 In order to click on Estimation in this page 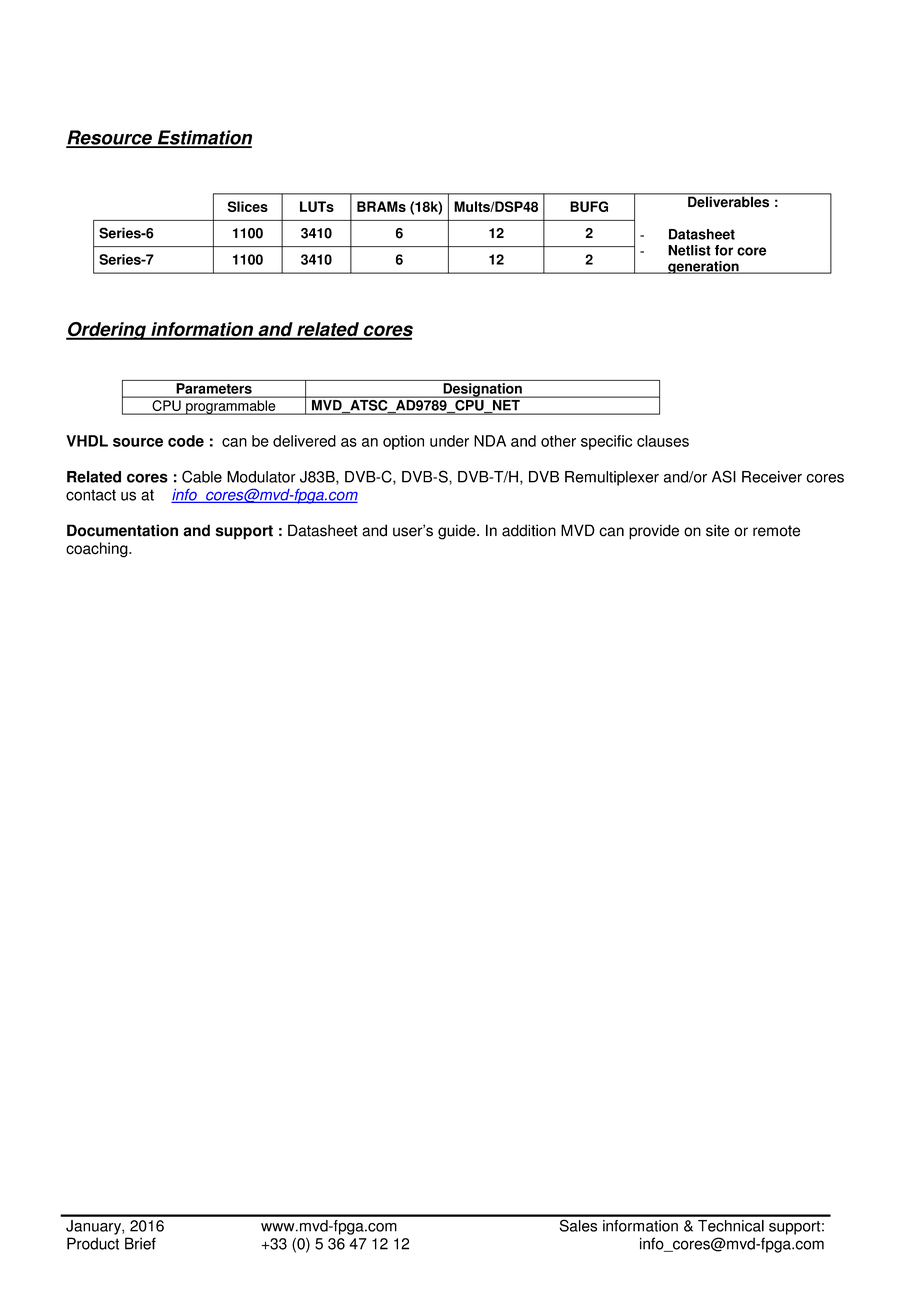, I will do `click(203, 138)`.
